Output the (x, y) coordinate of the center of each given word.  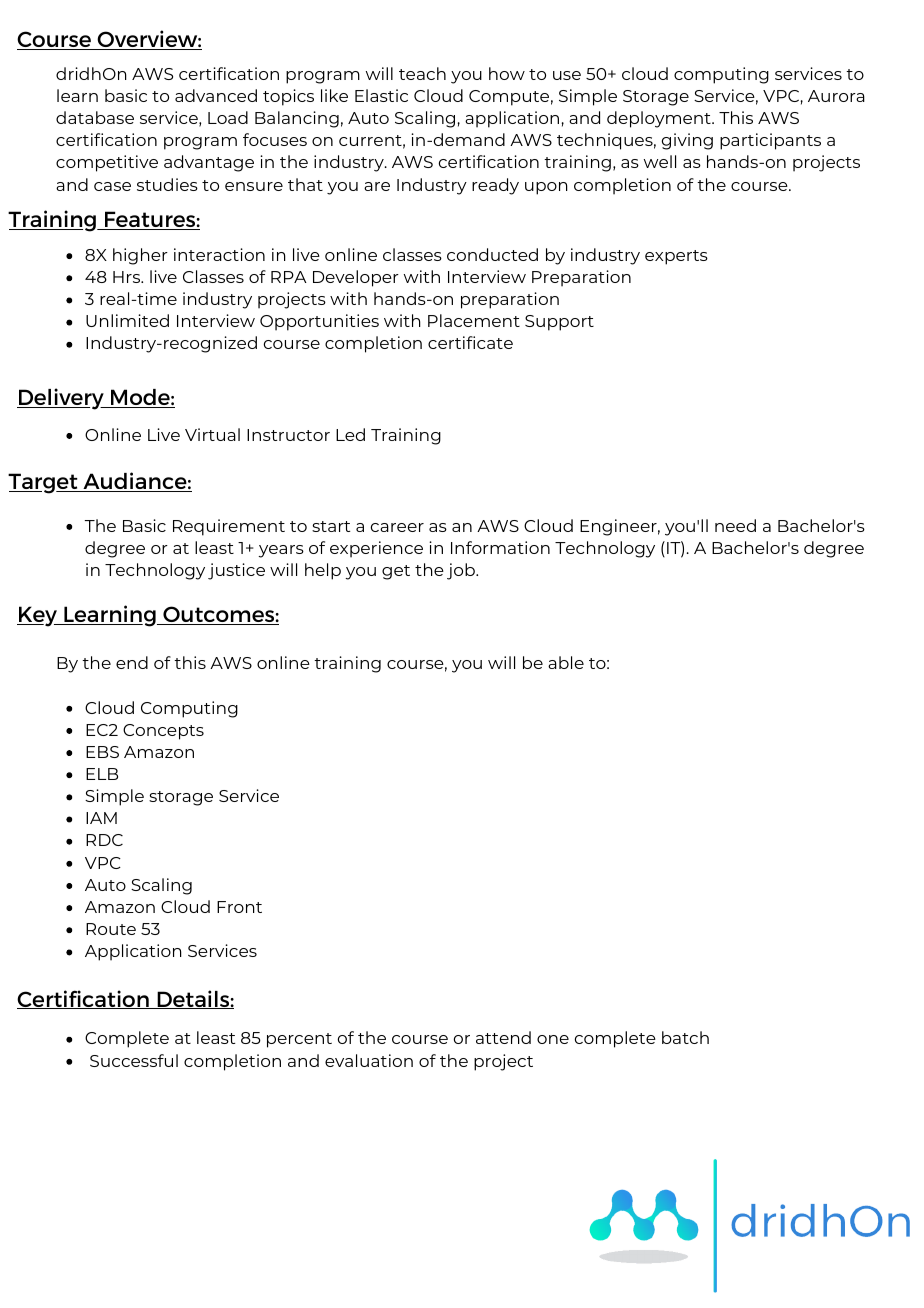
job (462, 571)
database (95, 117)
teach (422, 73)
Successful (134, 1060)
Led (350, 434)
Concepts (163, 732)
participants (770, 141)
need (735, 525)
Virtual (212, 434)
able (566, 662)
